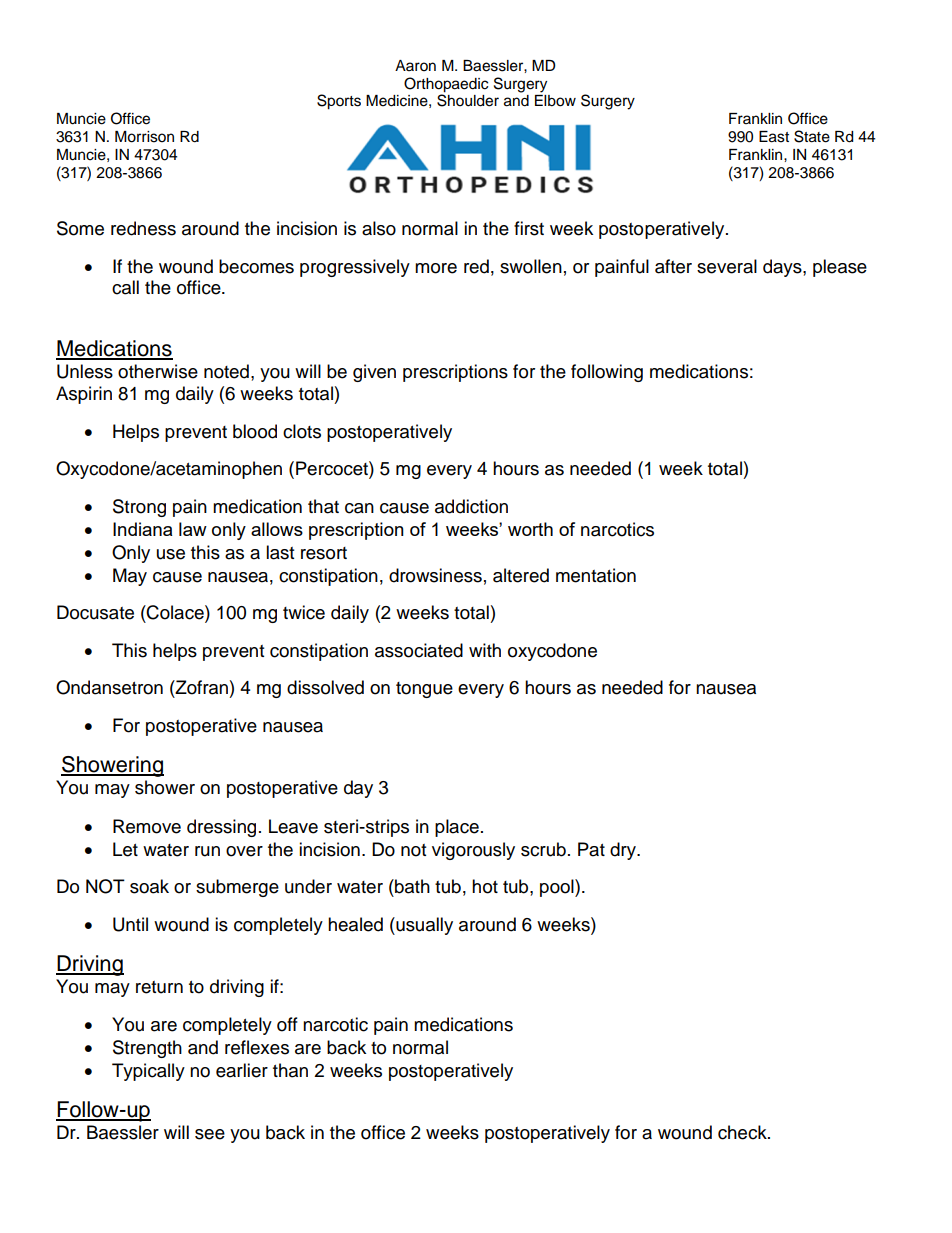 The width and height of the screenshot is (952, 1233). Describe the element at coordinates (210, 1134) in the screenshot. I see `see` at that location.
